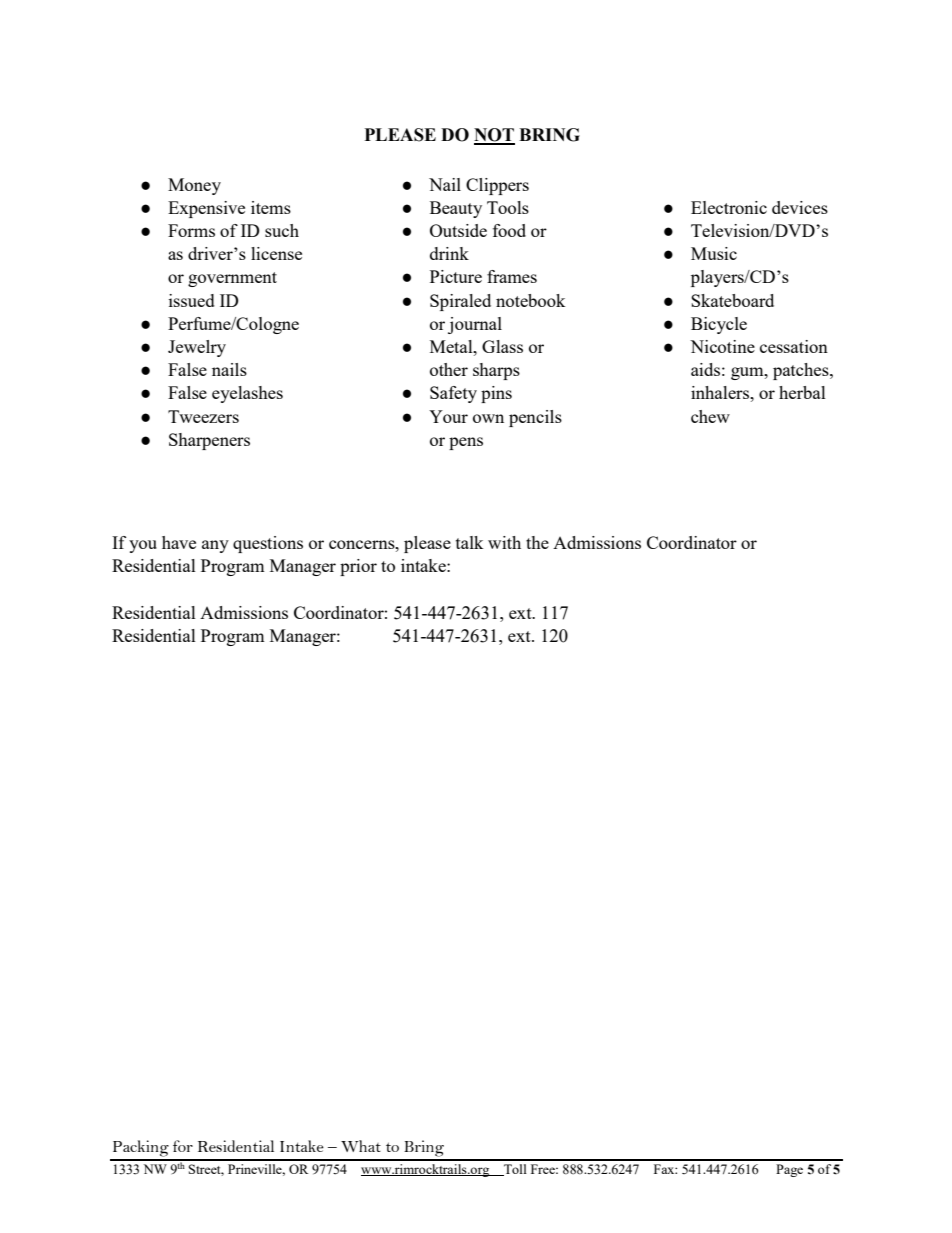 The width and height of the page is (952, 1233). What do you see at coordinates (729, 207) in the page?
I see `Electronic` at bounding box center [729, 207].
